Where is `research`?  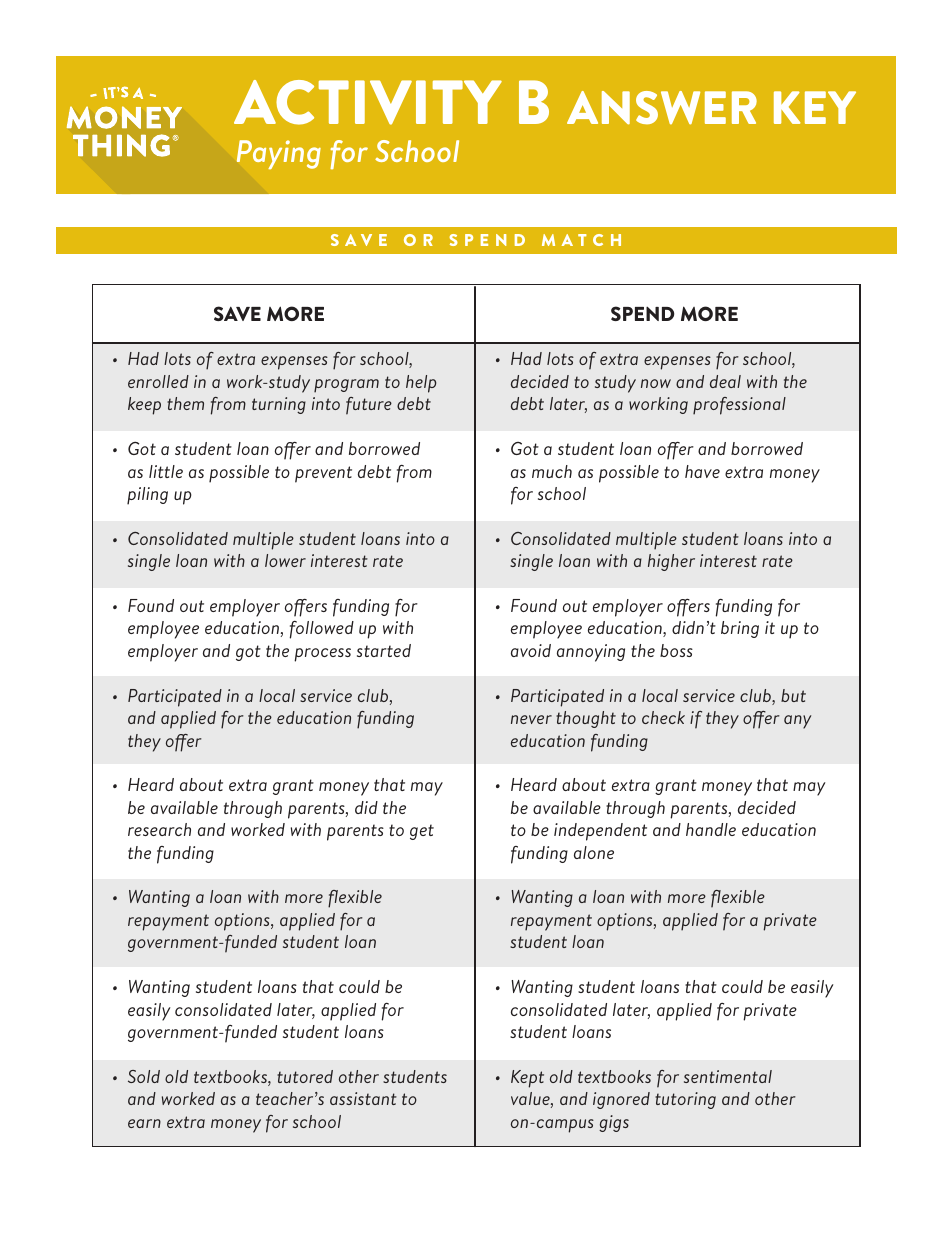 research is located at coordinates (159, 829).
